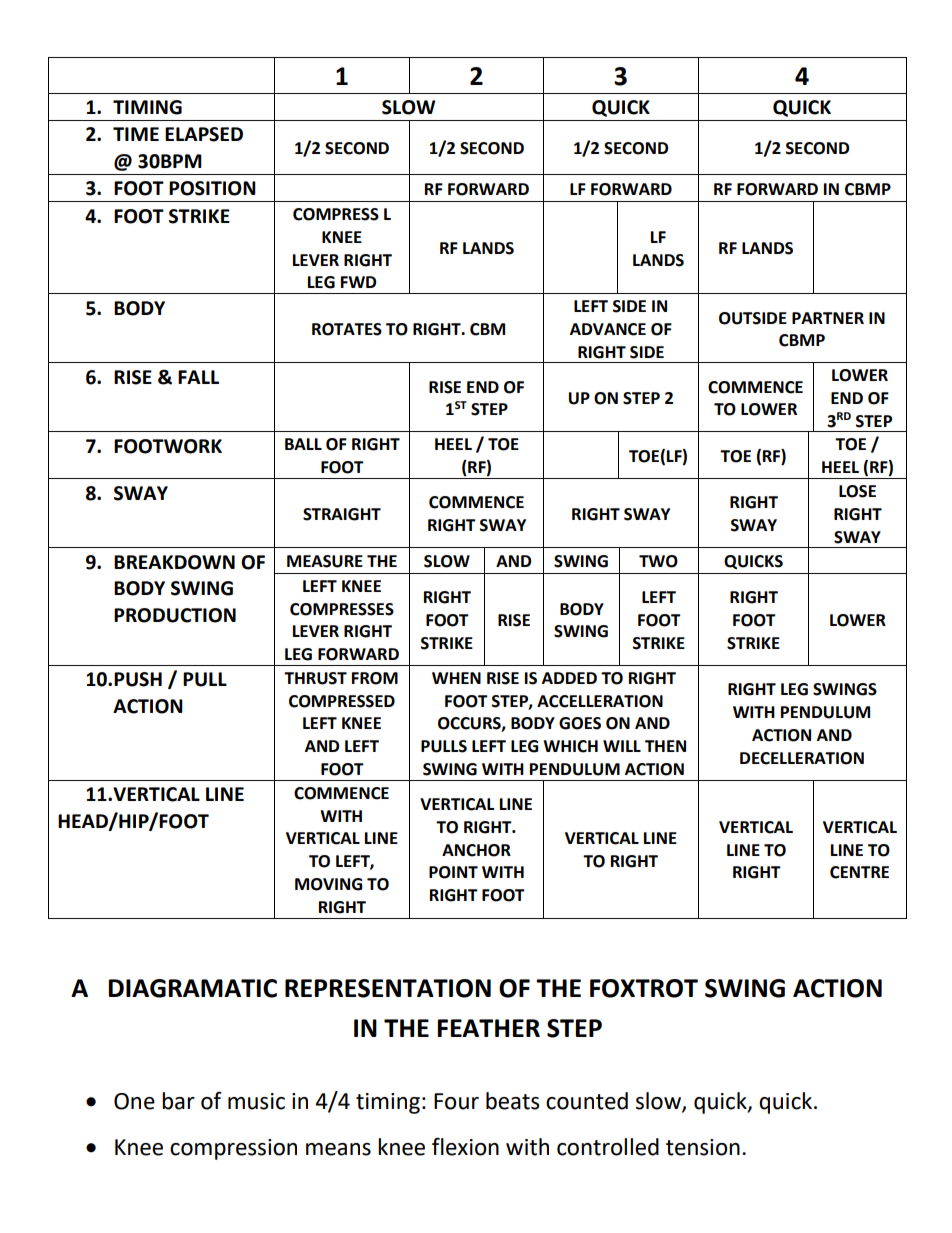 The width and height of the page is (952, 1233). What do you see at coordinates (328, 884) in the page?
I see `MOVING` at bounding box center [328, 884].
